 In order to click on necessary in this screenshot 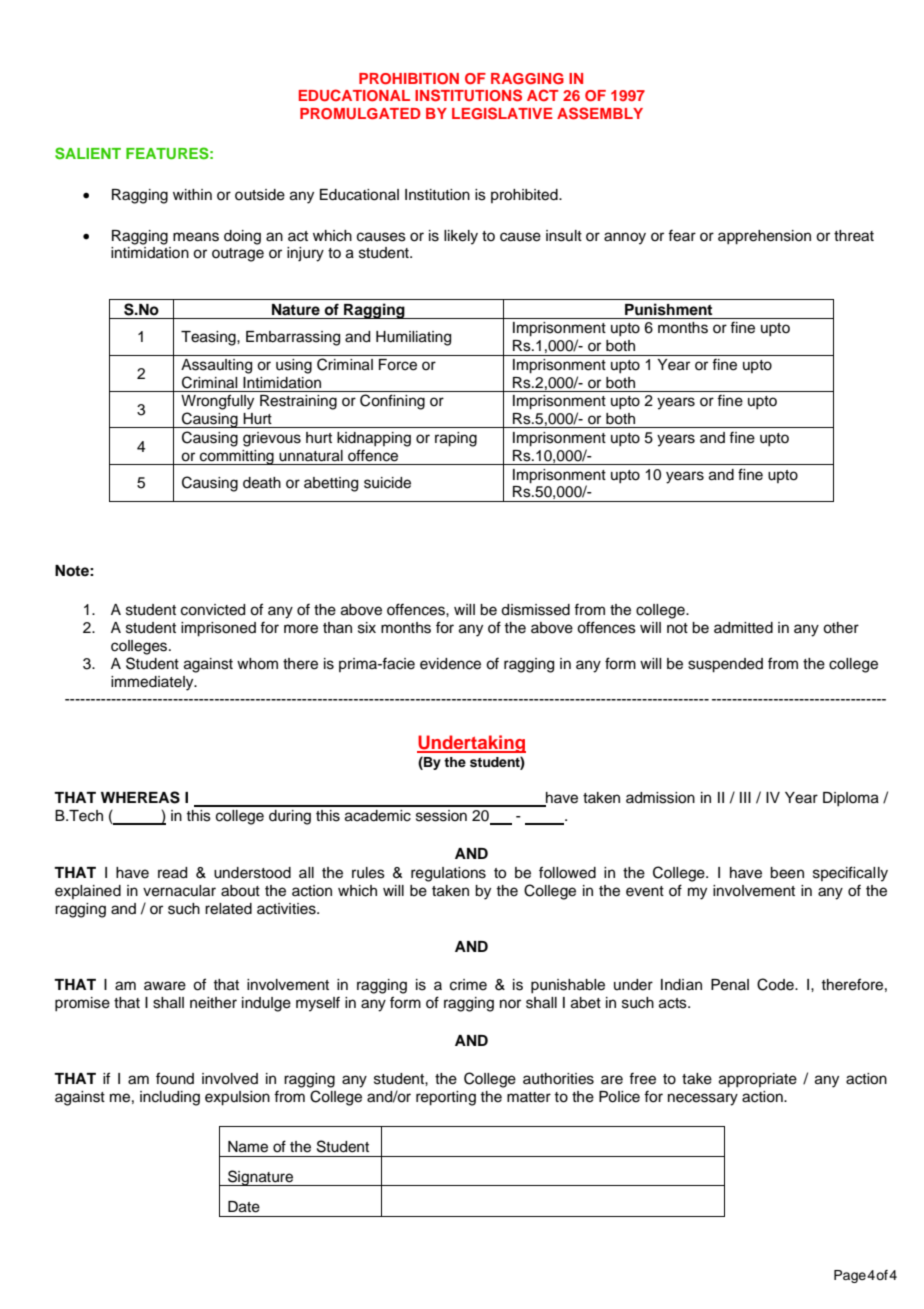, I will do `click(703, 1099)`.
